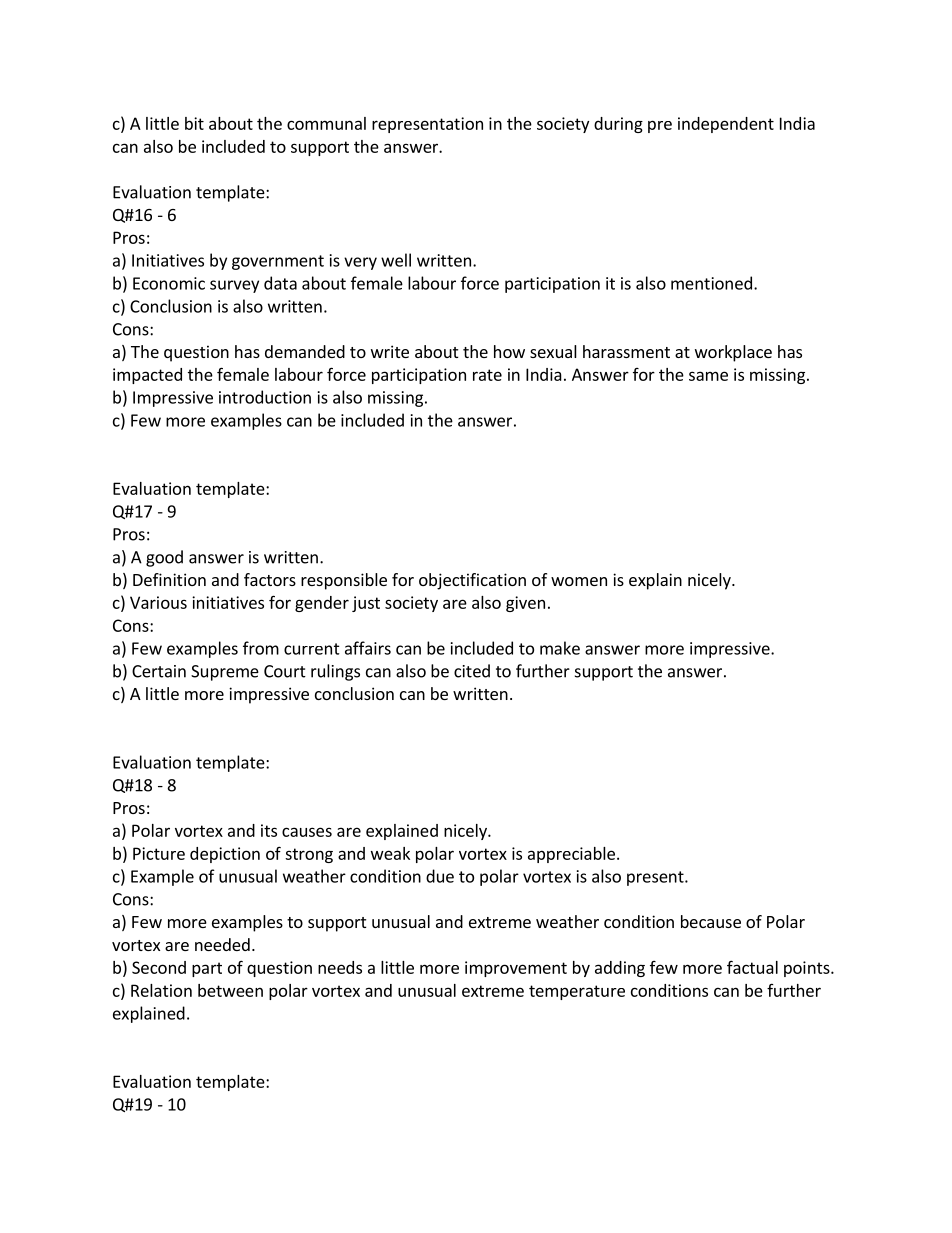 The image size is (952, 1233). I want to click on independent, so click(726, 125).
